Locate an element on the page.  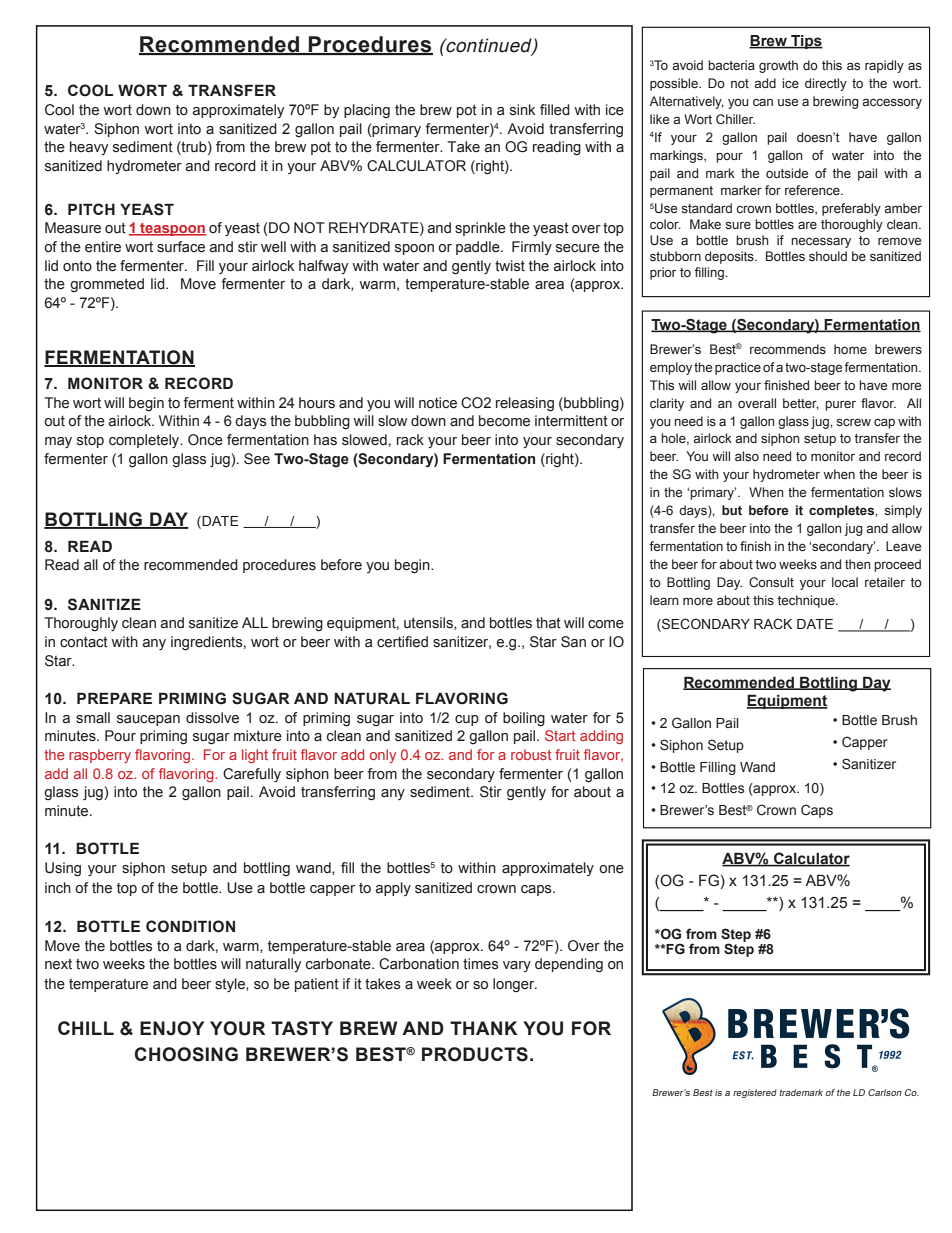
better is located at coordinates (801, 404).
